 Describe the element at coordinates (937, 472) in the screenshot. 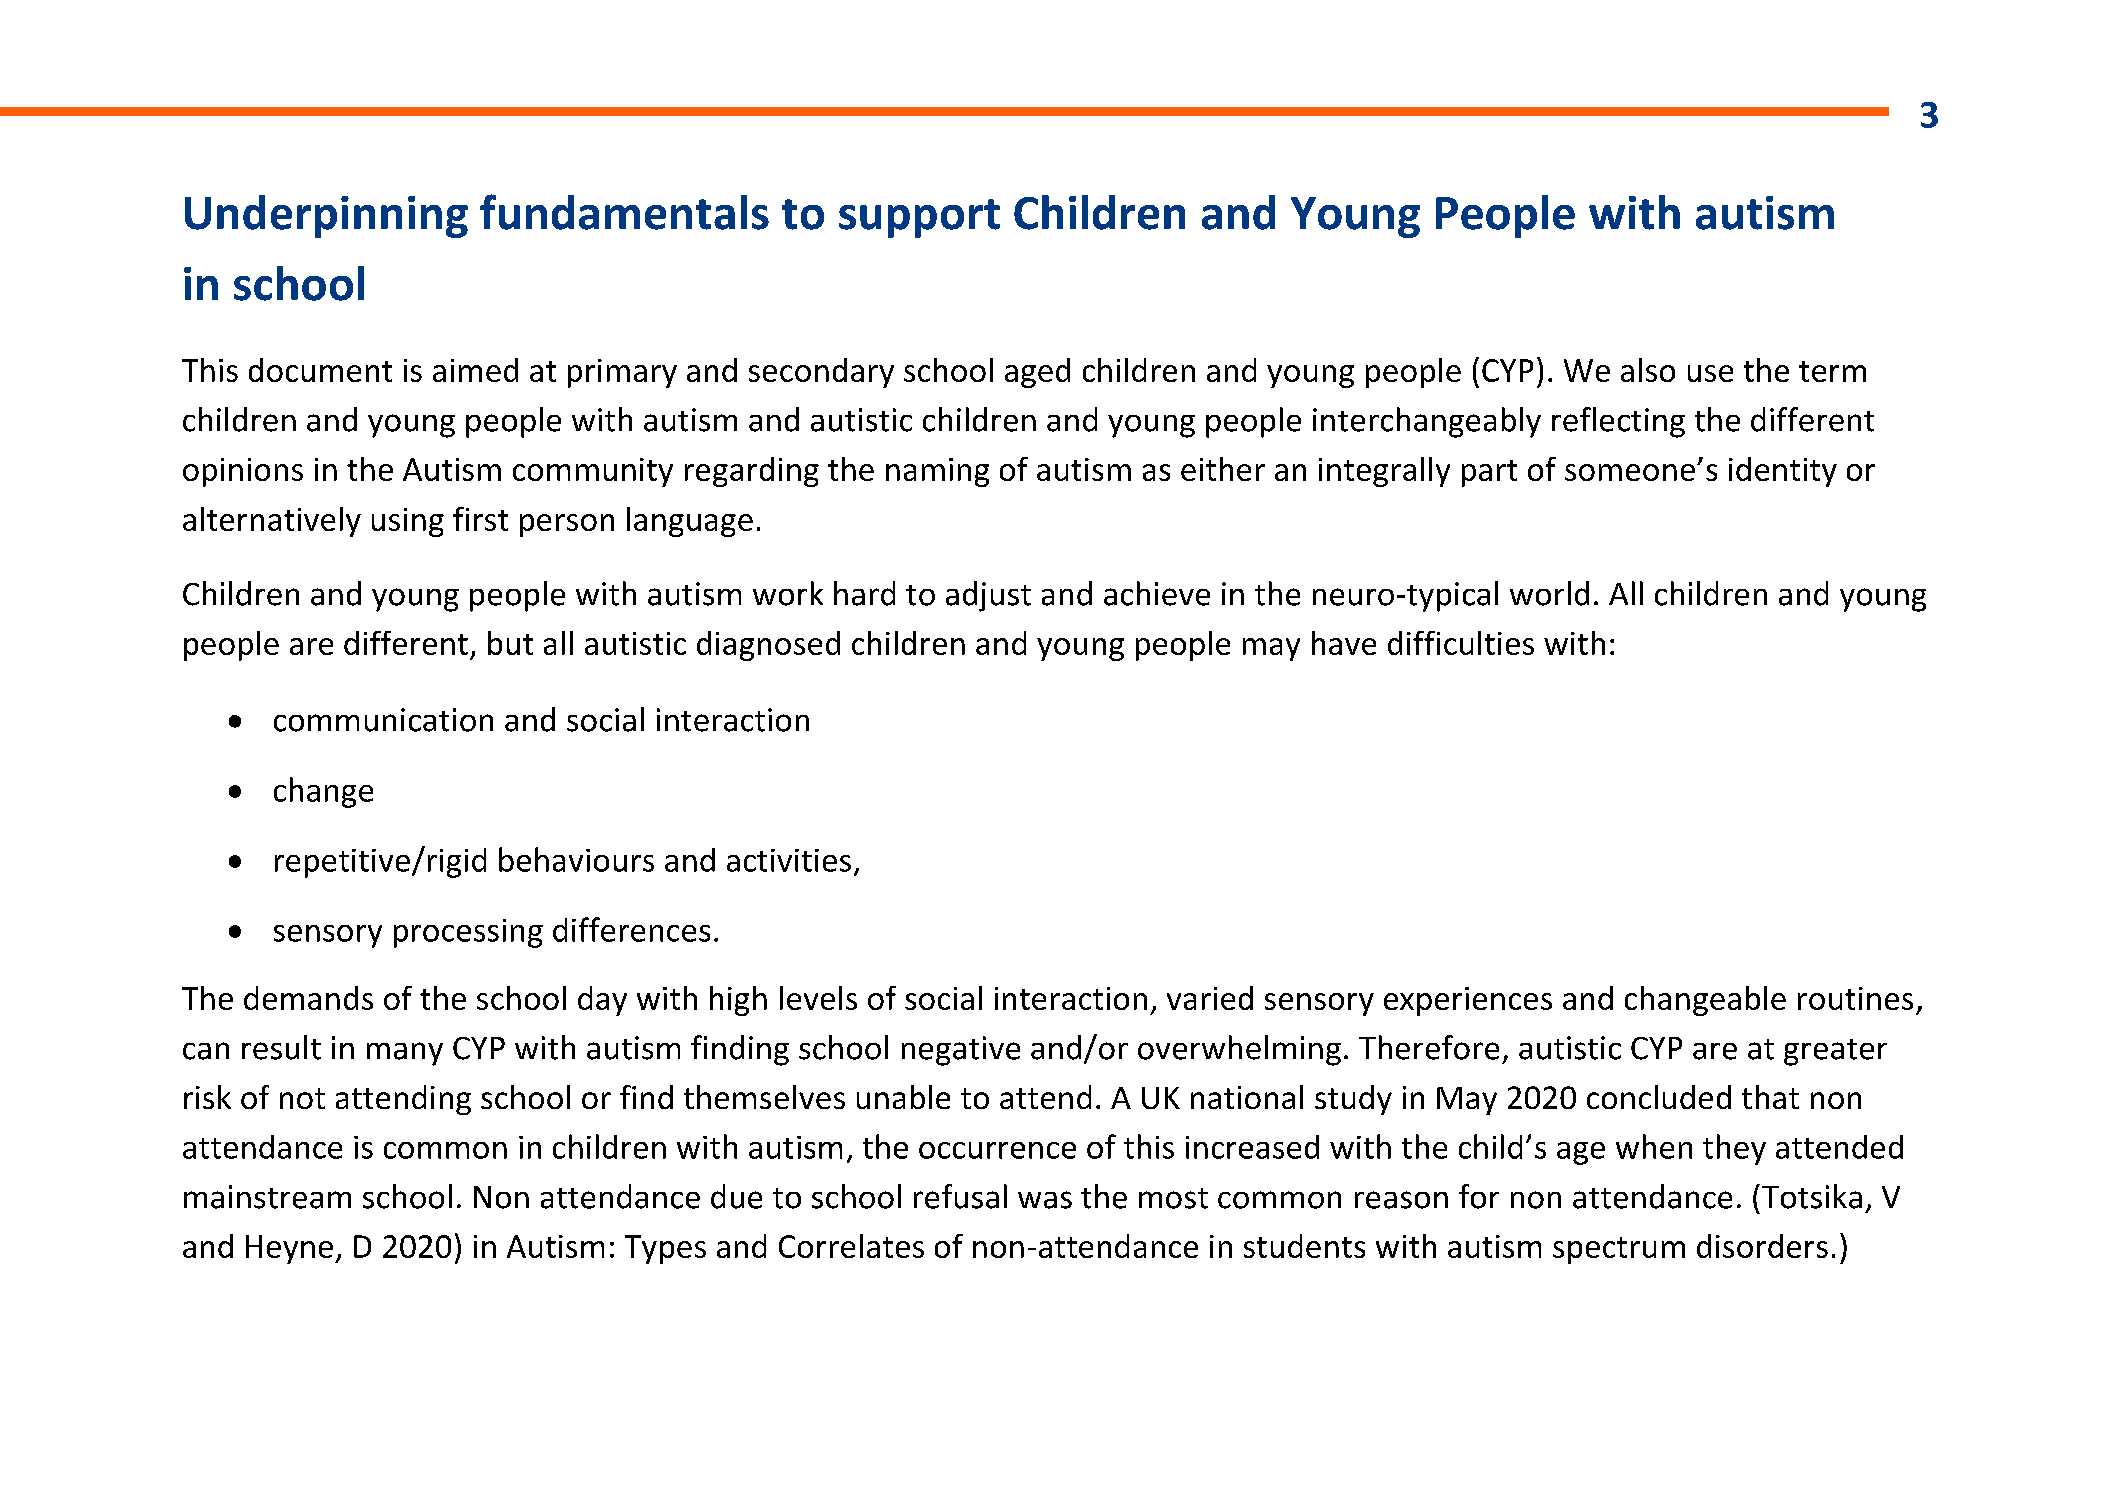

I see `naming` at that location.
